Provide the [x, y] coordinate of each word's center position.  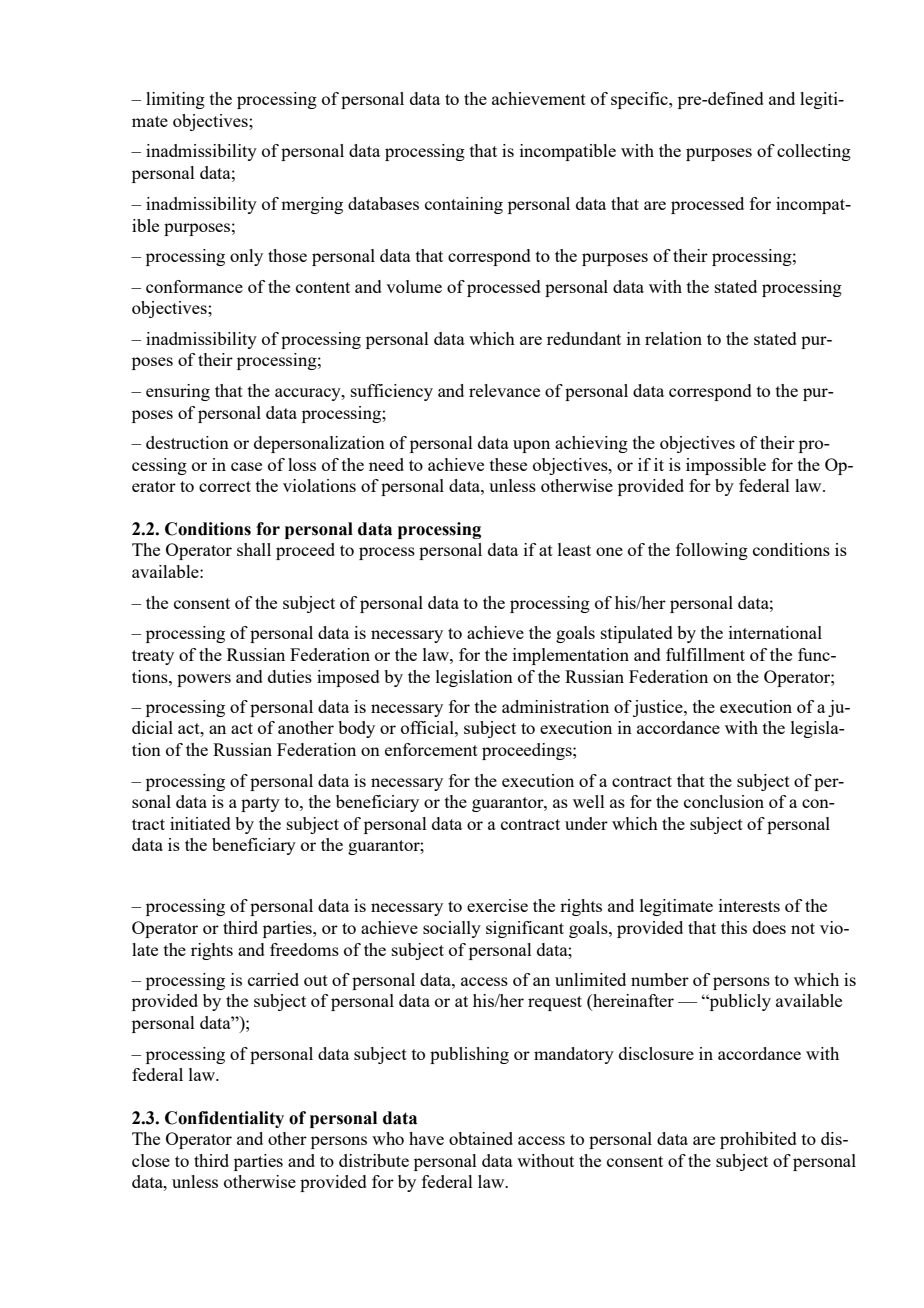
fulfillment [705, 654]
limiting [175, 100]
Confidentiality [224, 1119]
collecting [814, 152]
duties [290, 676]
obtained [481, 1138]
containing [464, 205]
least [574, 549]
